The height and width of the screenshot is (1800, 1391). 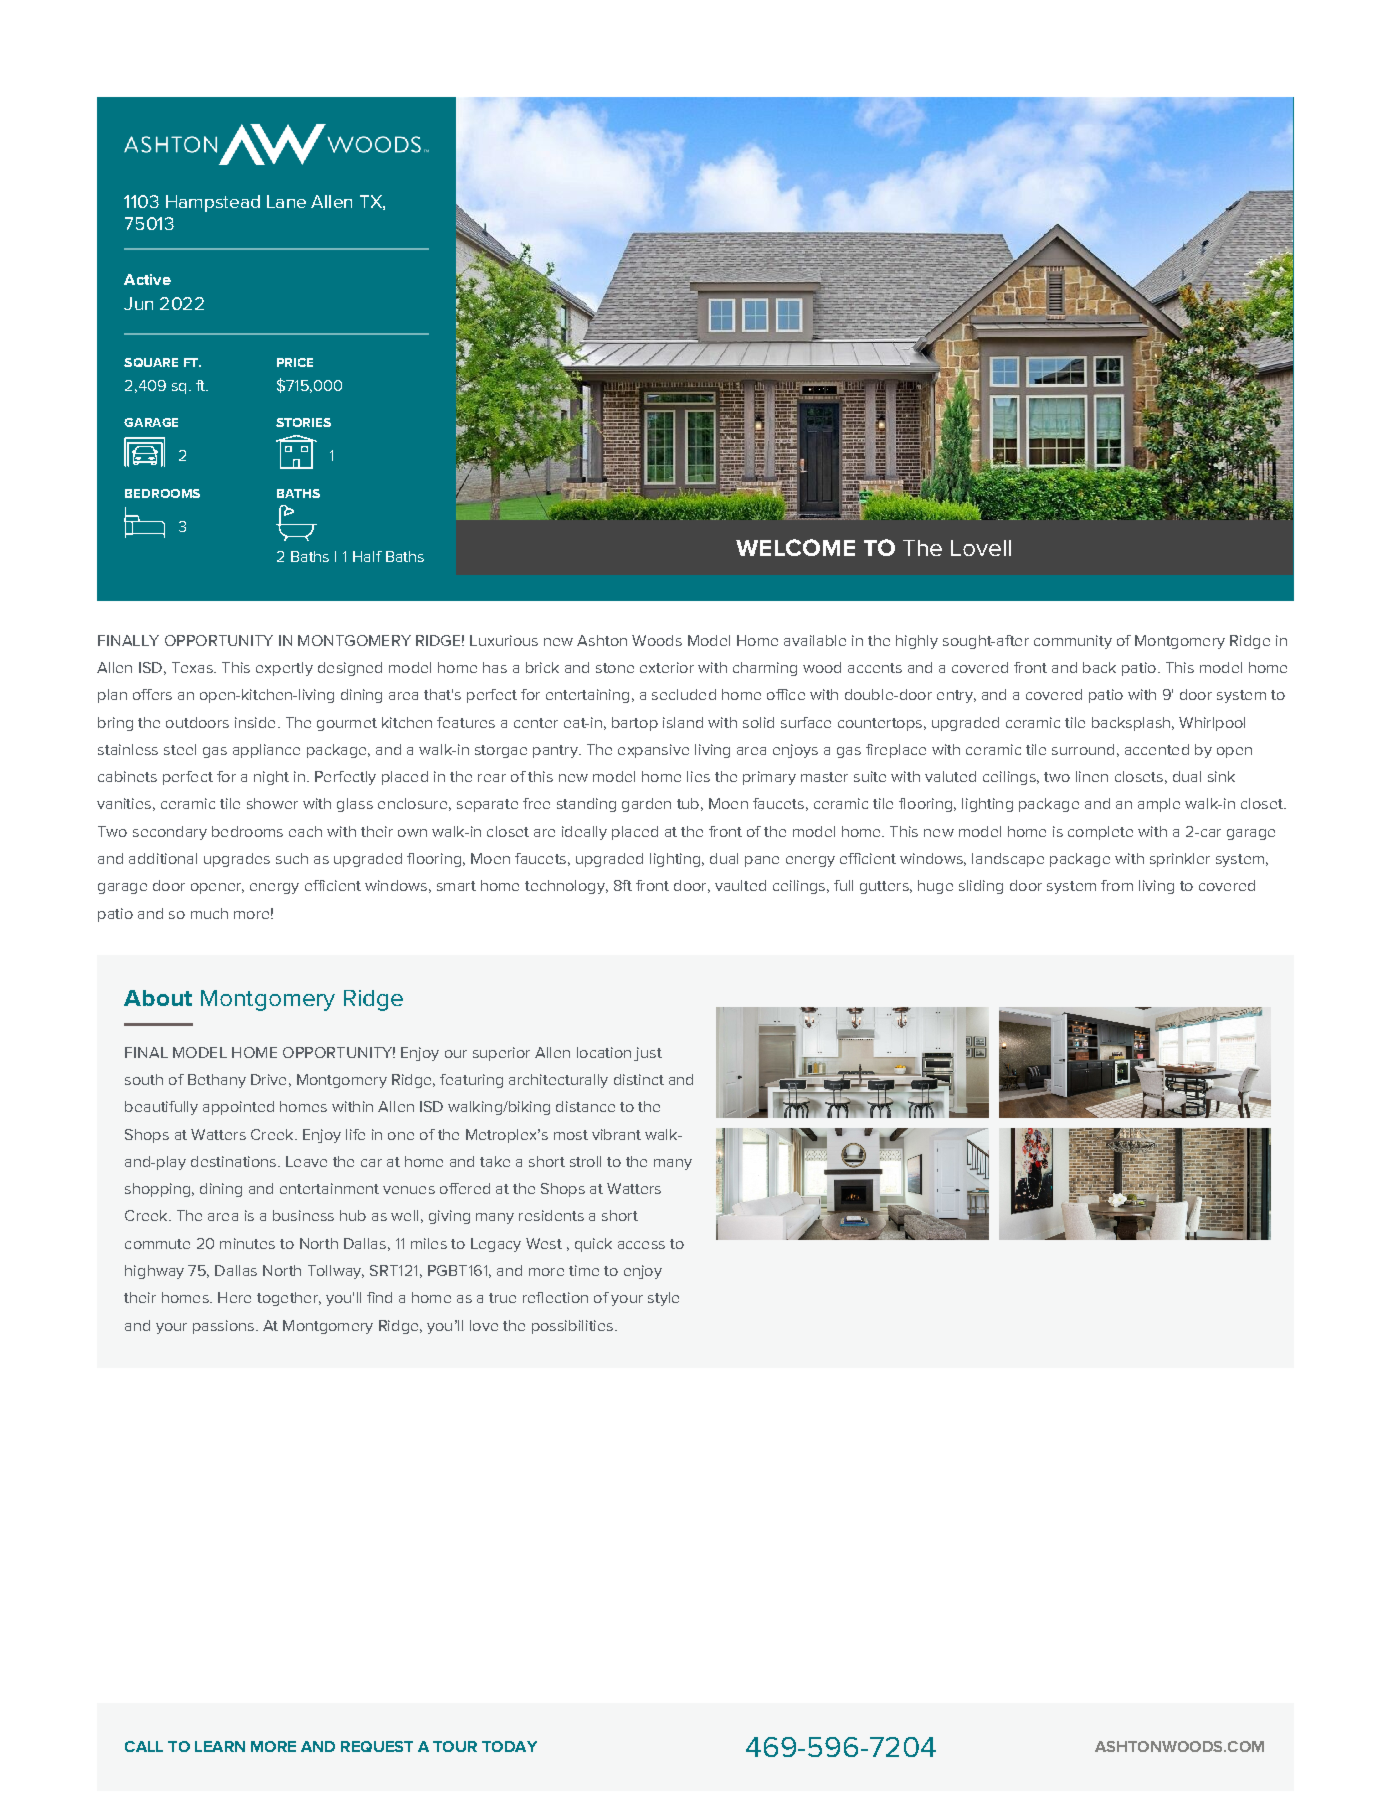 I want to click on Lane, so click(x=286, y=201).
